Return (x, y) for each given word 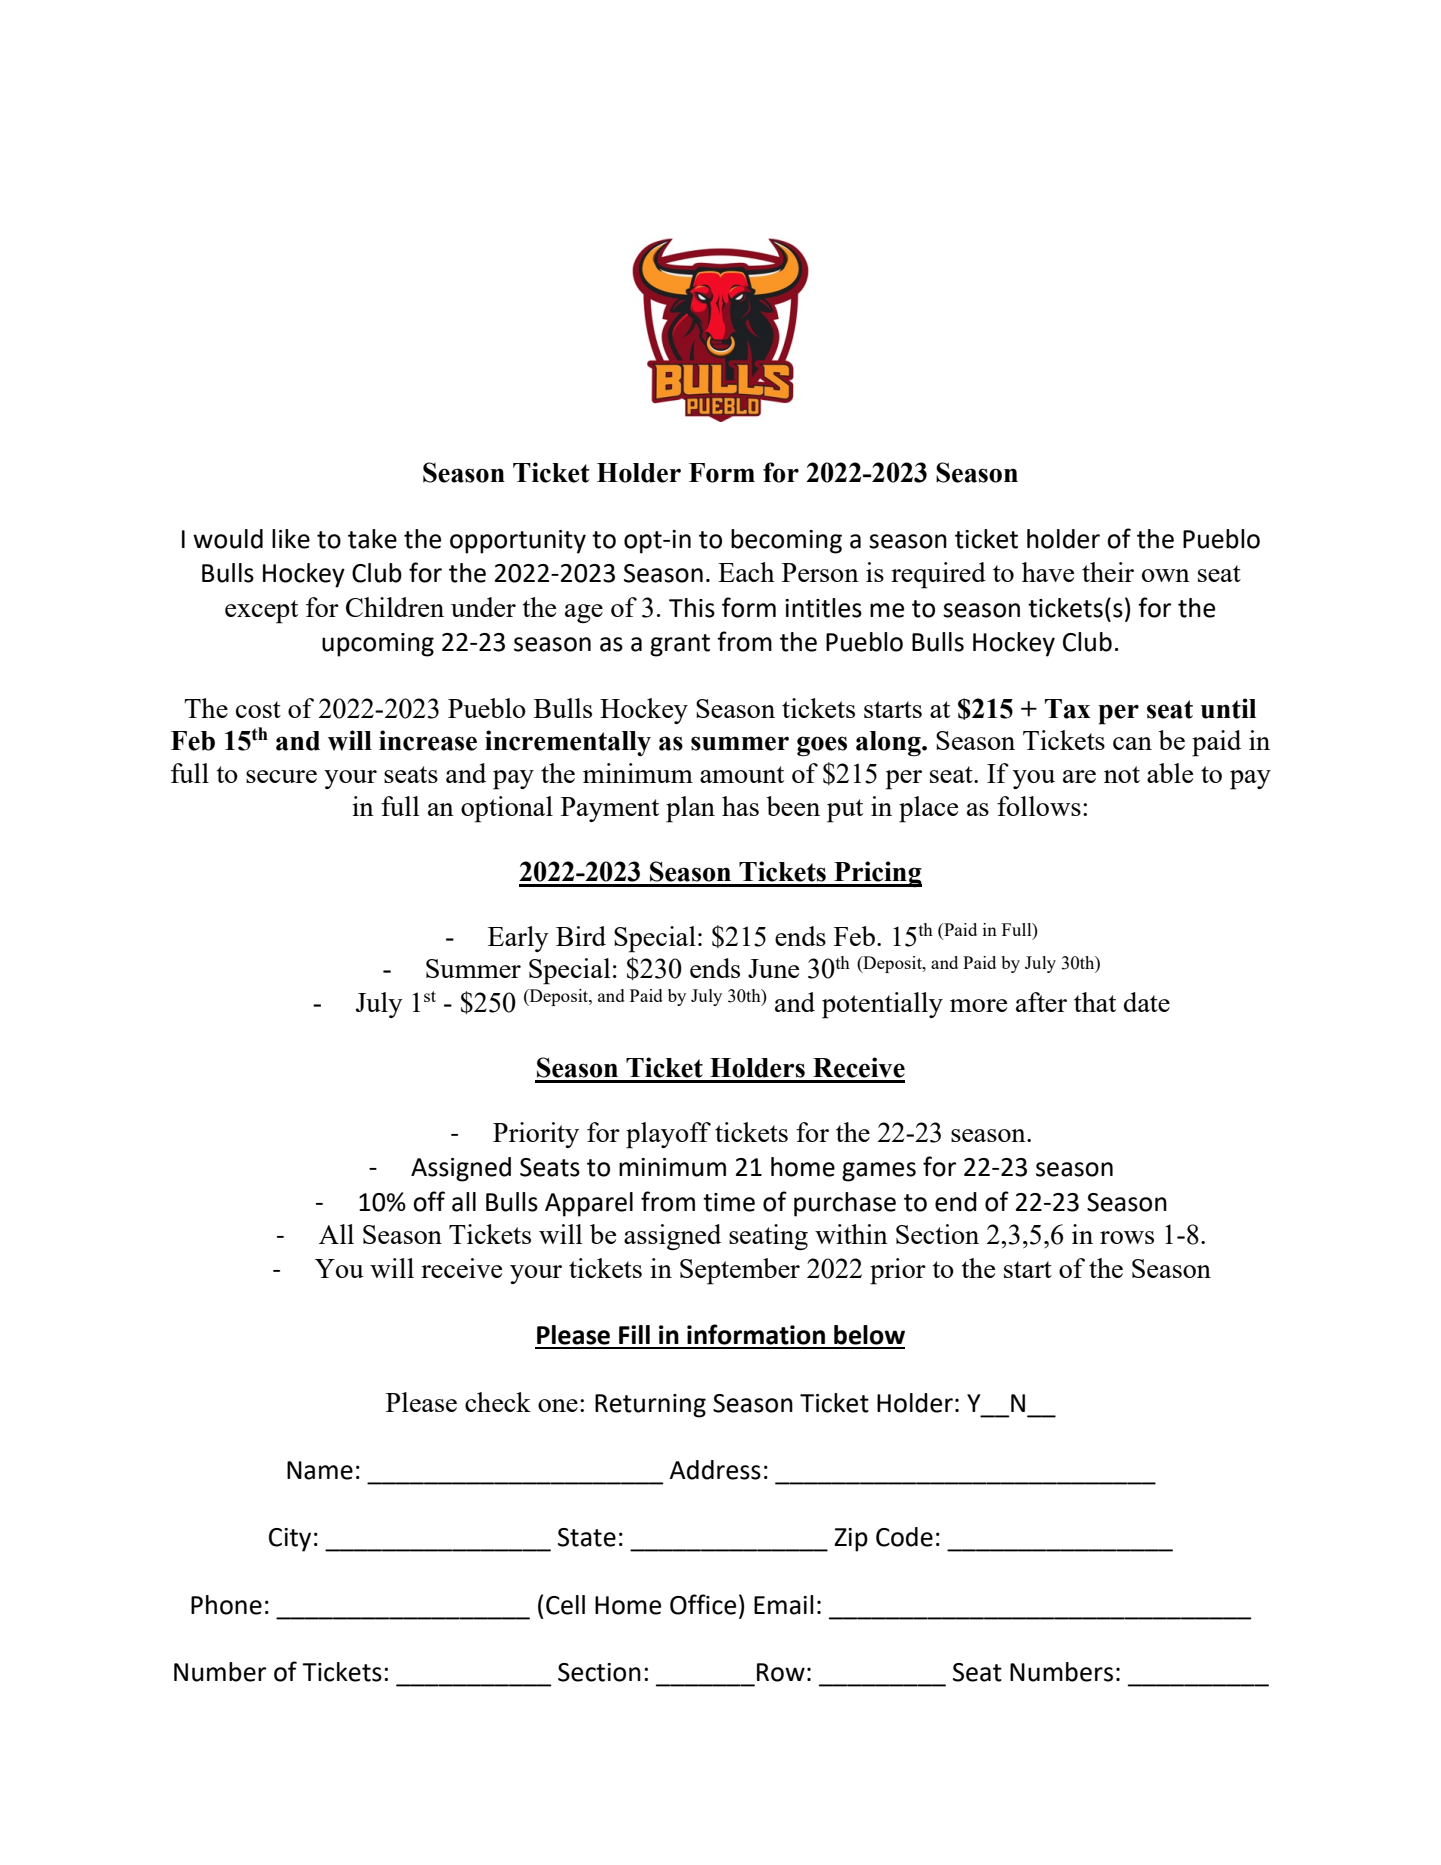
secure (281, 776)
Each (746, 572)
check (498, 1402)
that (1095, 1002)
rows (1127, 1237)
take (372, 539)
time (729, 1202)
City (290, 1540)
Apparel (589, 1204)
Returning (650, 1406)
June (773, 968)
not (1122, 774)
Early (518, 939)
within (851, 1234)
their (1108, 572)
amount (742, 774)
